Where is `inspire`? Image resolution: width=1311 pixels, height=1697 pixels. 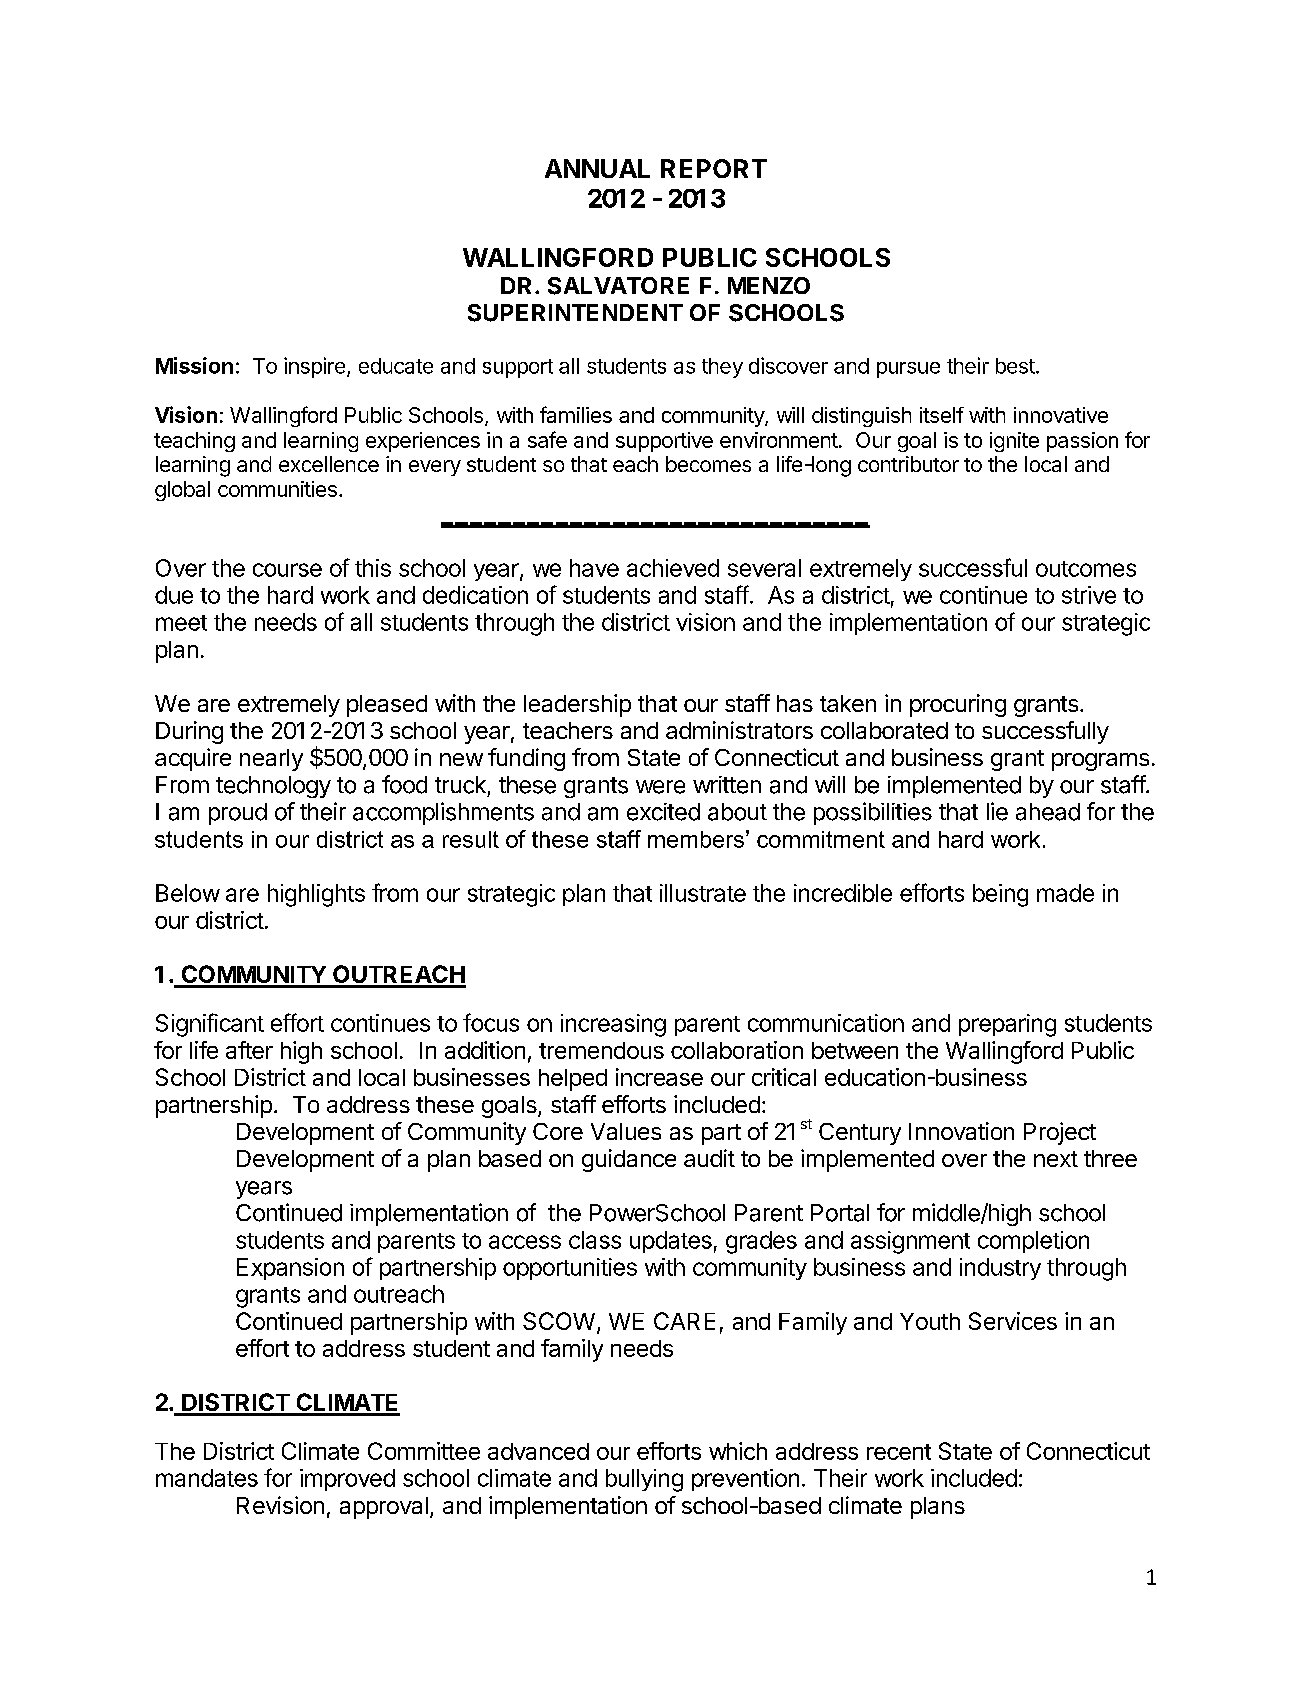
inspire is located at coordinates (314, 367).
